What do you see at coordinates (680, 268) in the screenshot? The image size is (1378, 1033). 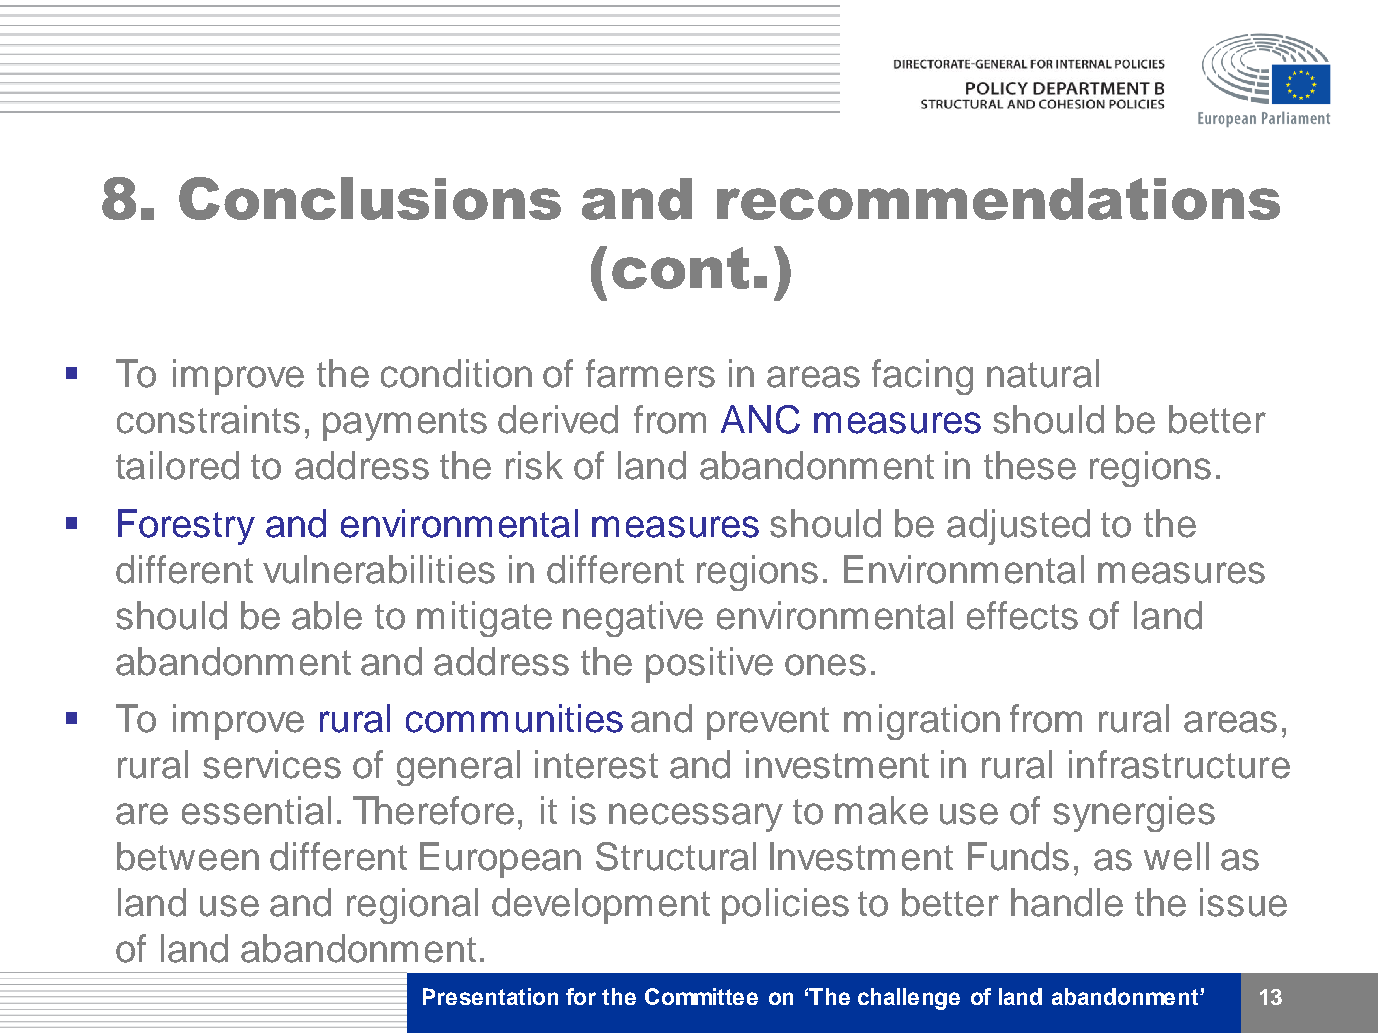 I see `cont` at bounding box center [680, 268].
